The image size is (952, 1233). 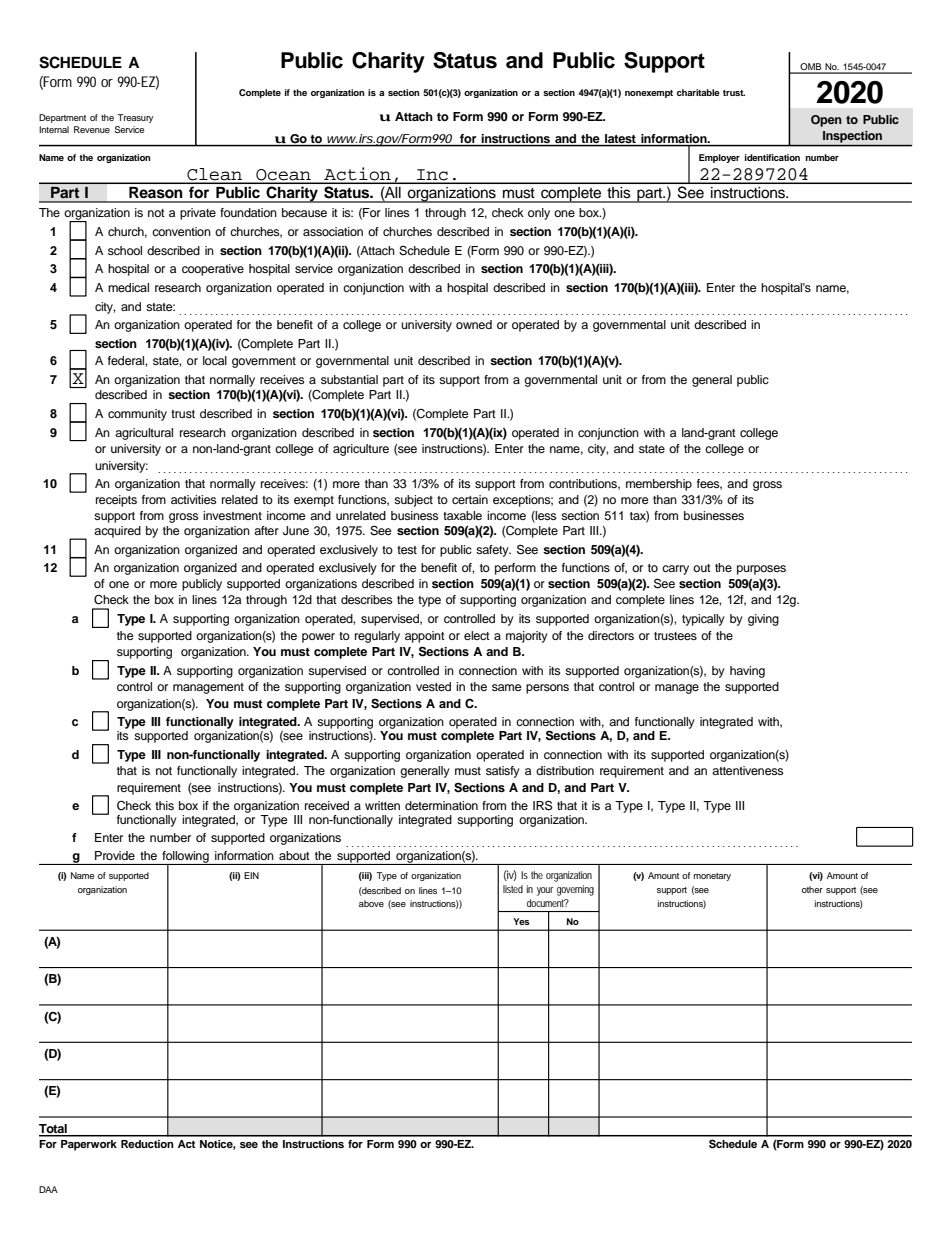 What do you see at coordinates (215, 360) in the page?
I see `local` at bounding box center [215, 360].
